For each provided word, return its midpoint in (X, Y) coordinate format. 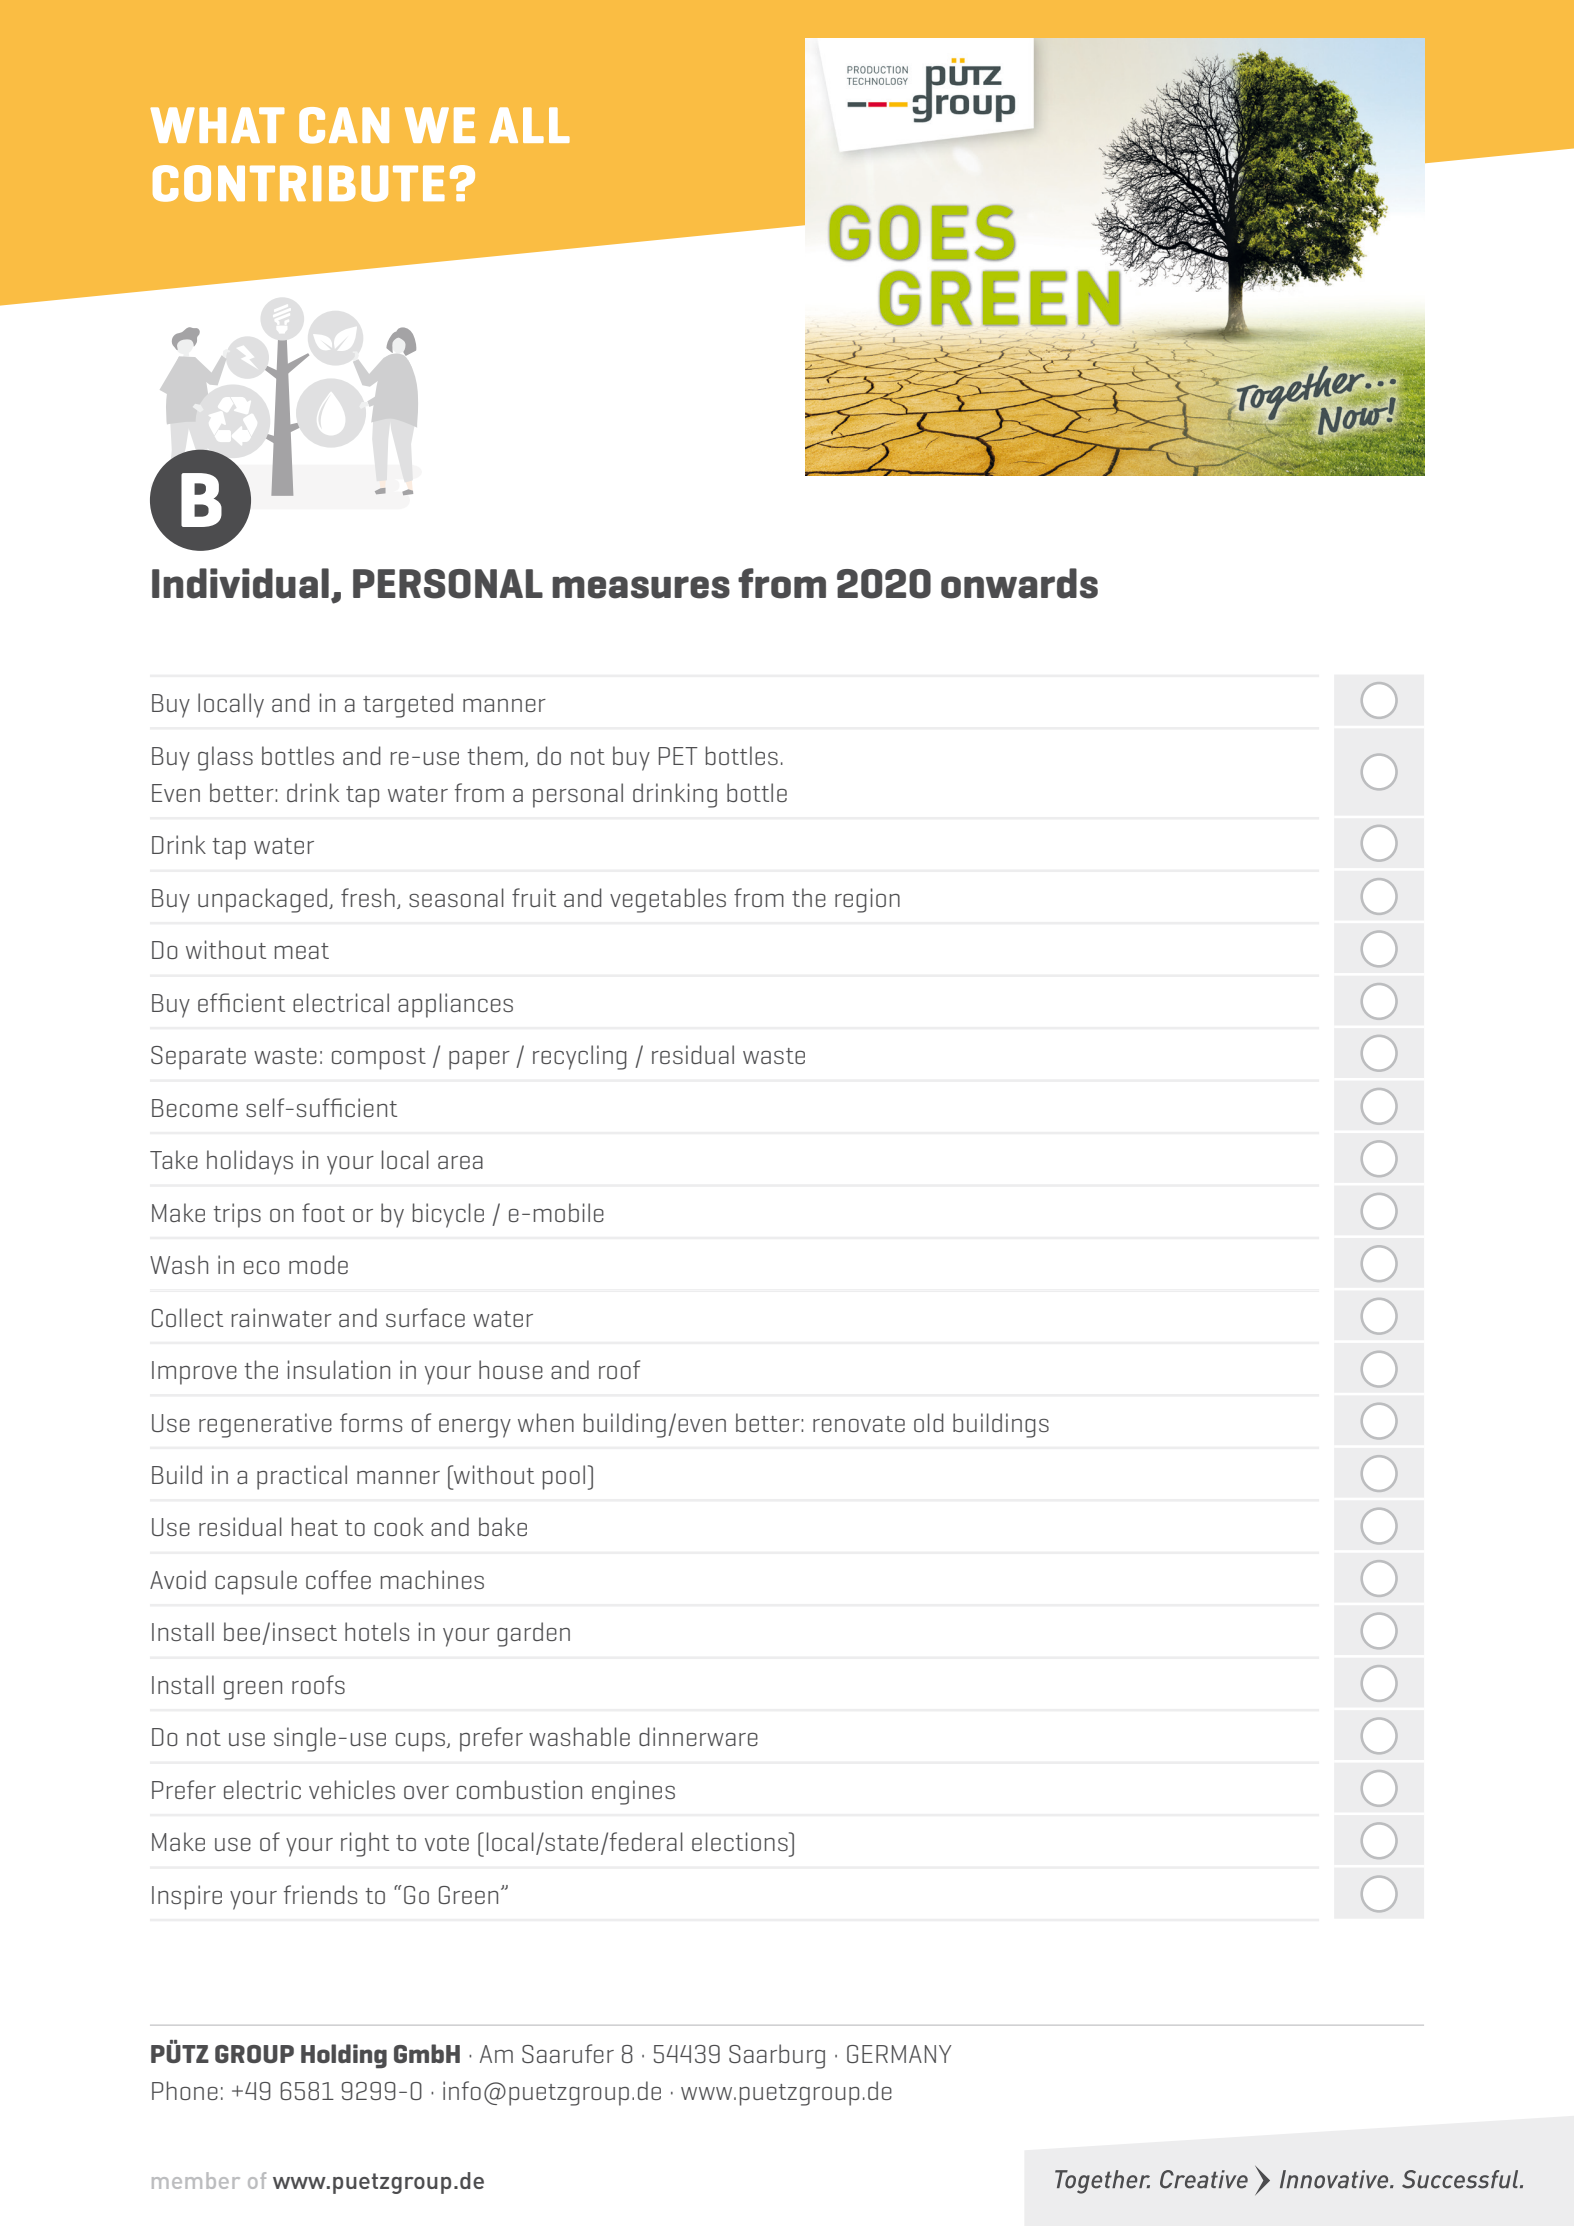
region (867, 900)
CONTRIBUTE (299, 183)
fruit (534, 897)
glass (225, 758)
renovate (859, 1424)
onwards (1019, 583)
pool (564, 1477)
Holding (344, 2056)
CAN (344, 125)
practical (302, 1477)
